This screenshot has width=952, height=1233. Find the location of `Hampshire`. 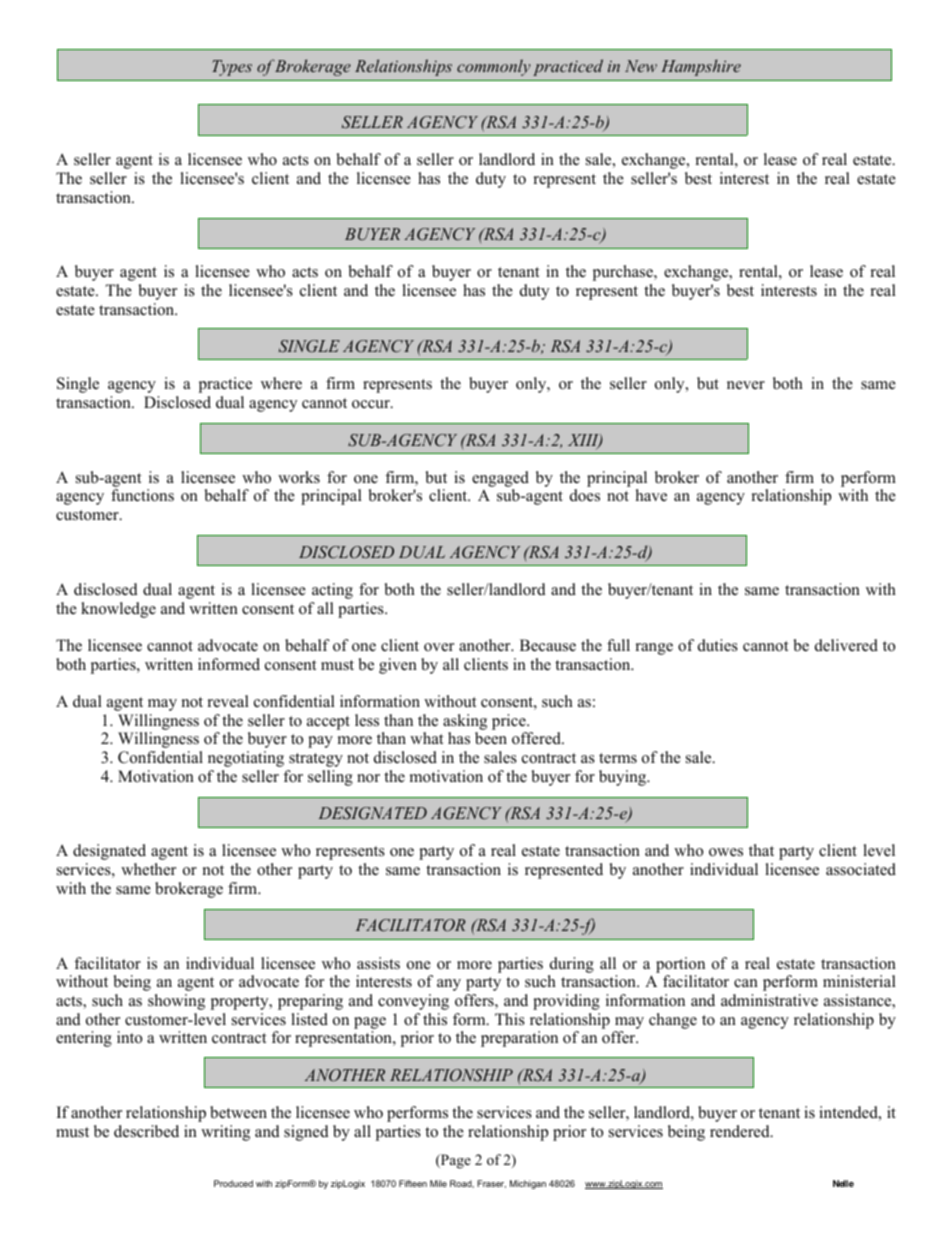

Hampshire is located at coordinates (701, 67).
